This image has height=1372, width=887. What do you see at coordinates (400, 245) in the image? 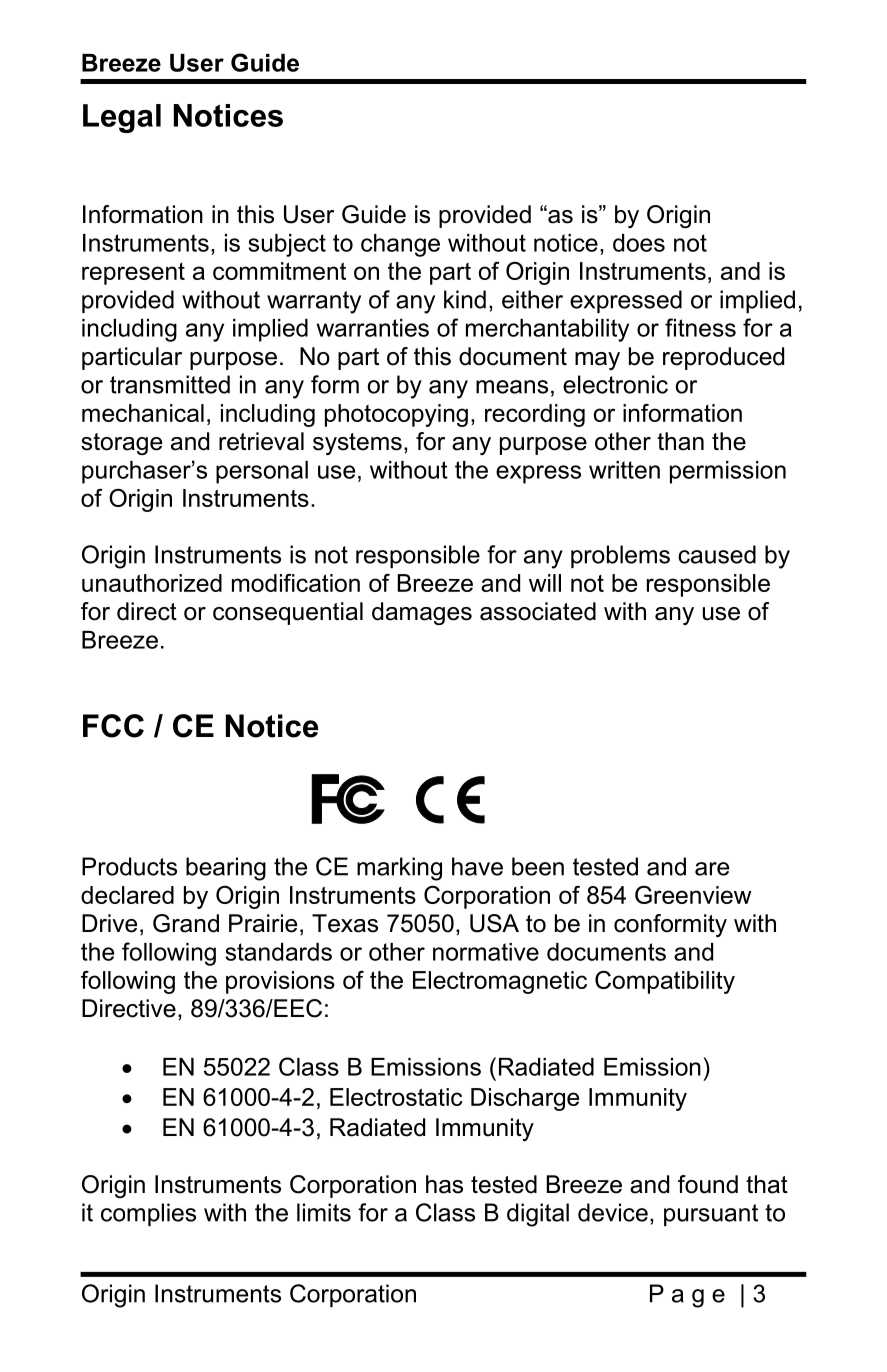
I see `change` at bounding box center [400, 245].
